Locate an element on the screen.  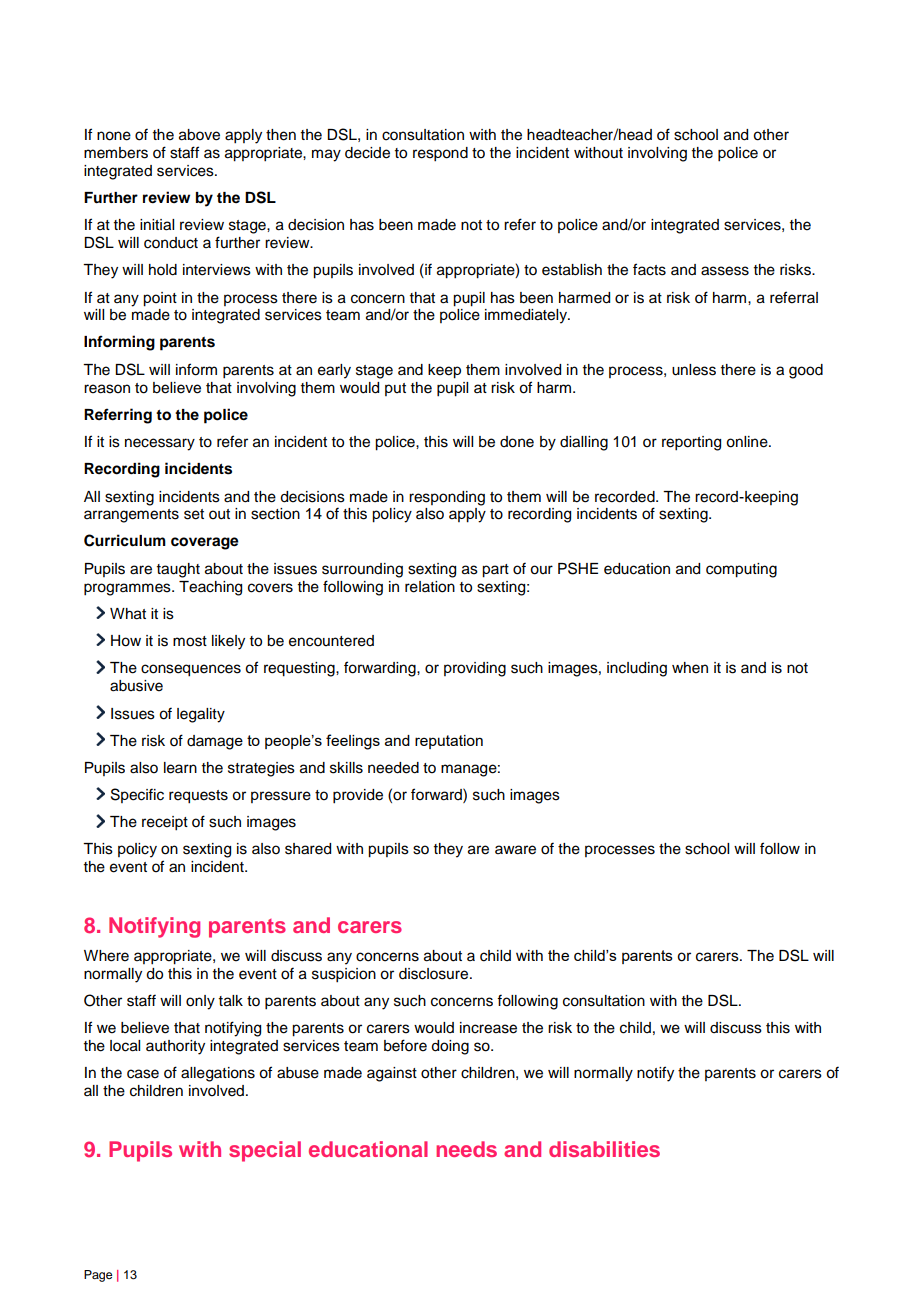
aware is located at coordinates (515, 850).
